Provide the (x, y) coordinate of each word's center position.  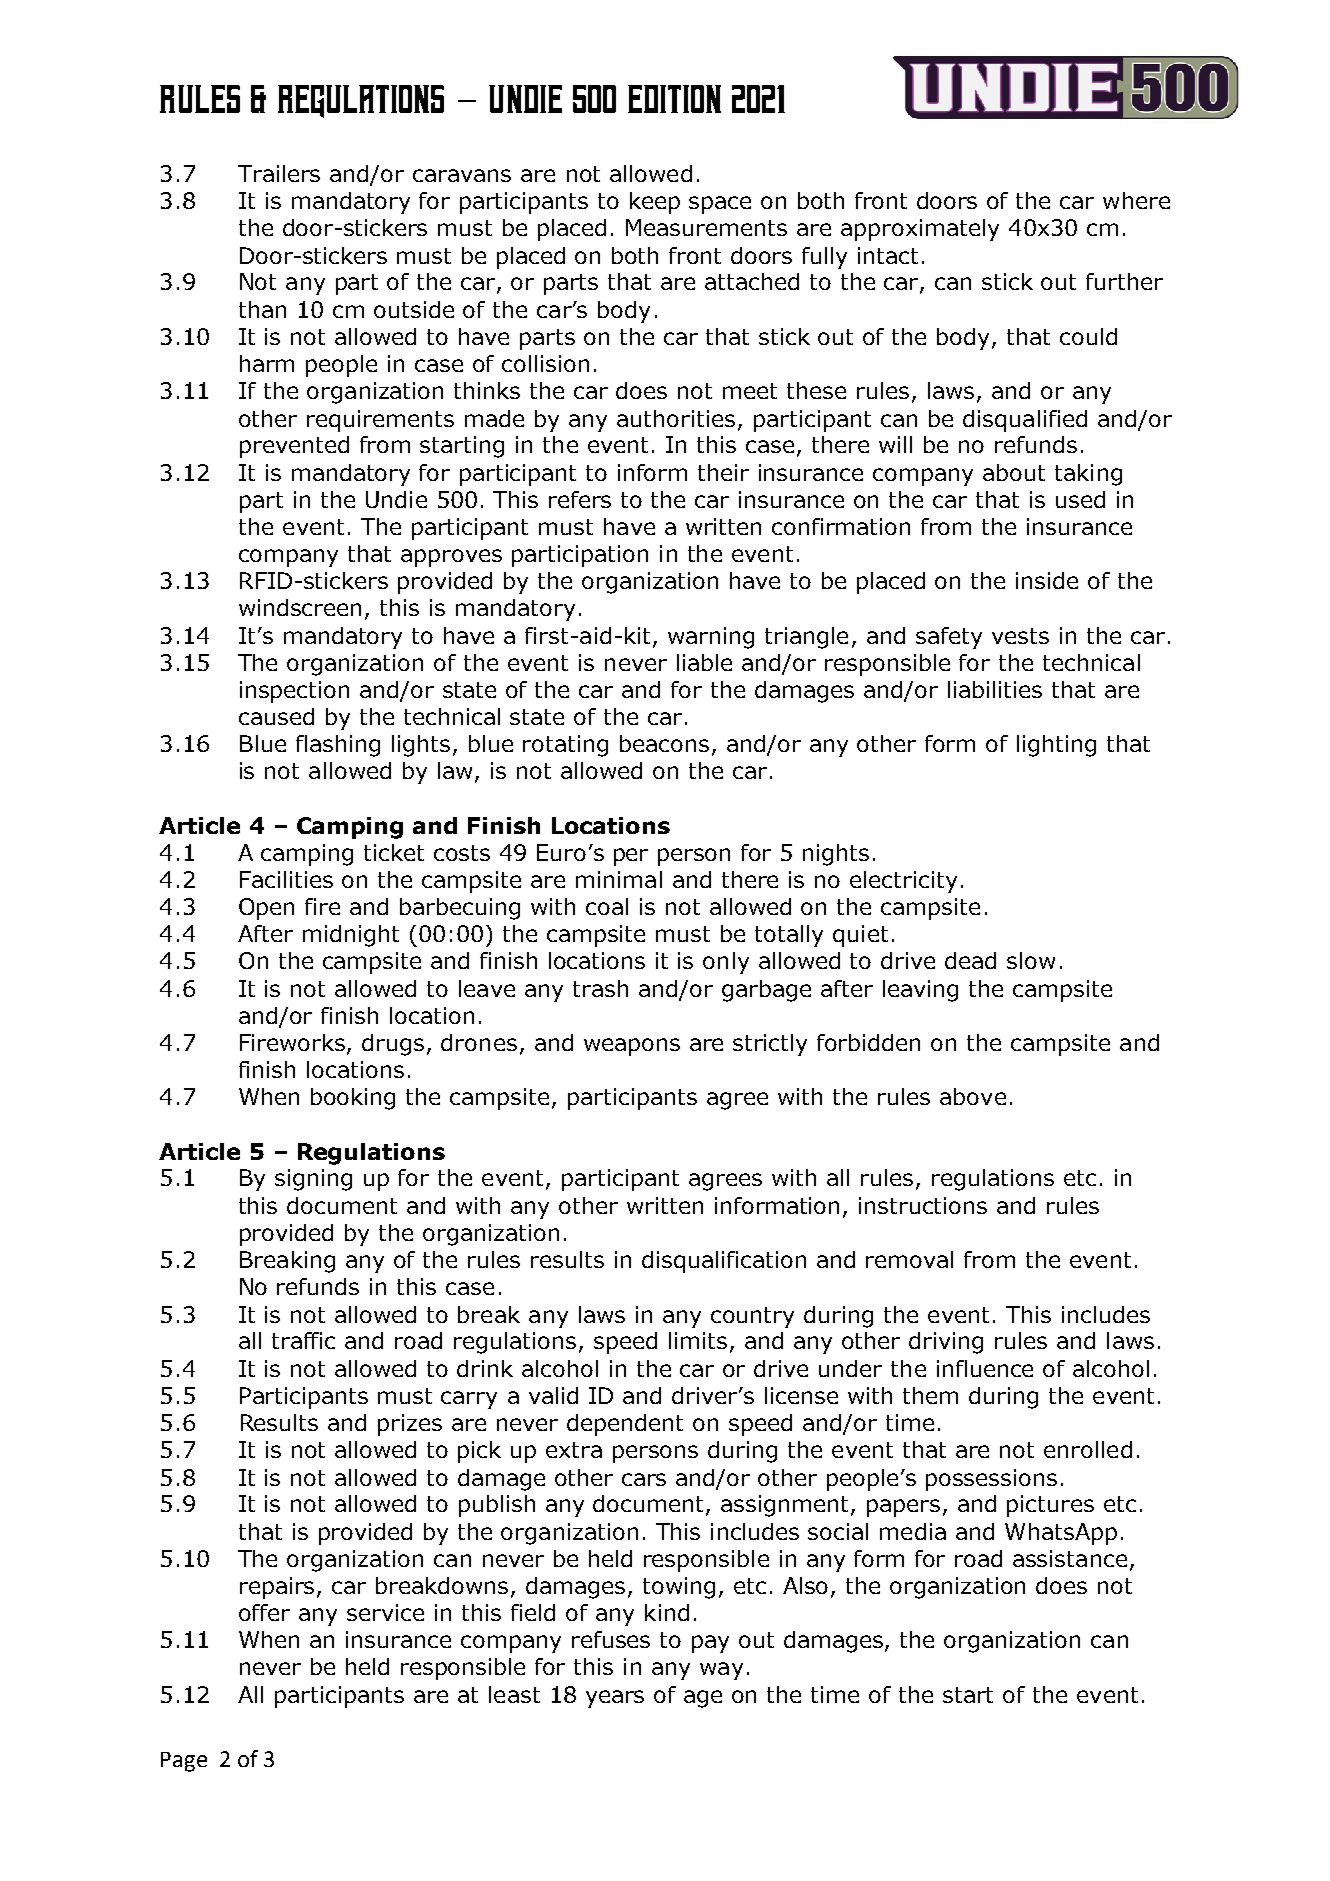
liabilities (995, 689)
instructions (923, 1205)
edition (674, 99)
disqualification (724, 1262)
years (615, 1699)
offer (264, 1612)
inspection (294, 692)
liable (704, 662)
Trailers (279, 173)
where (1136, 200)
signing (313, 1180)
